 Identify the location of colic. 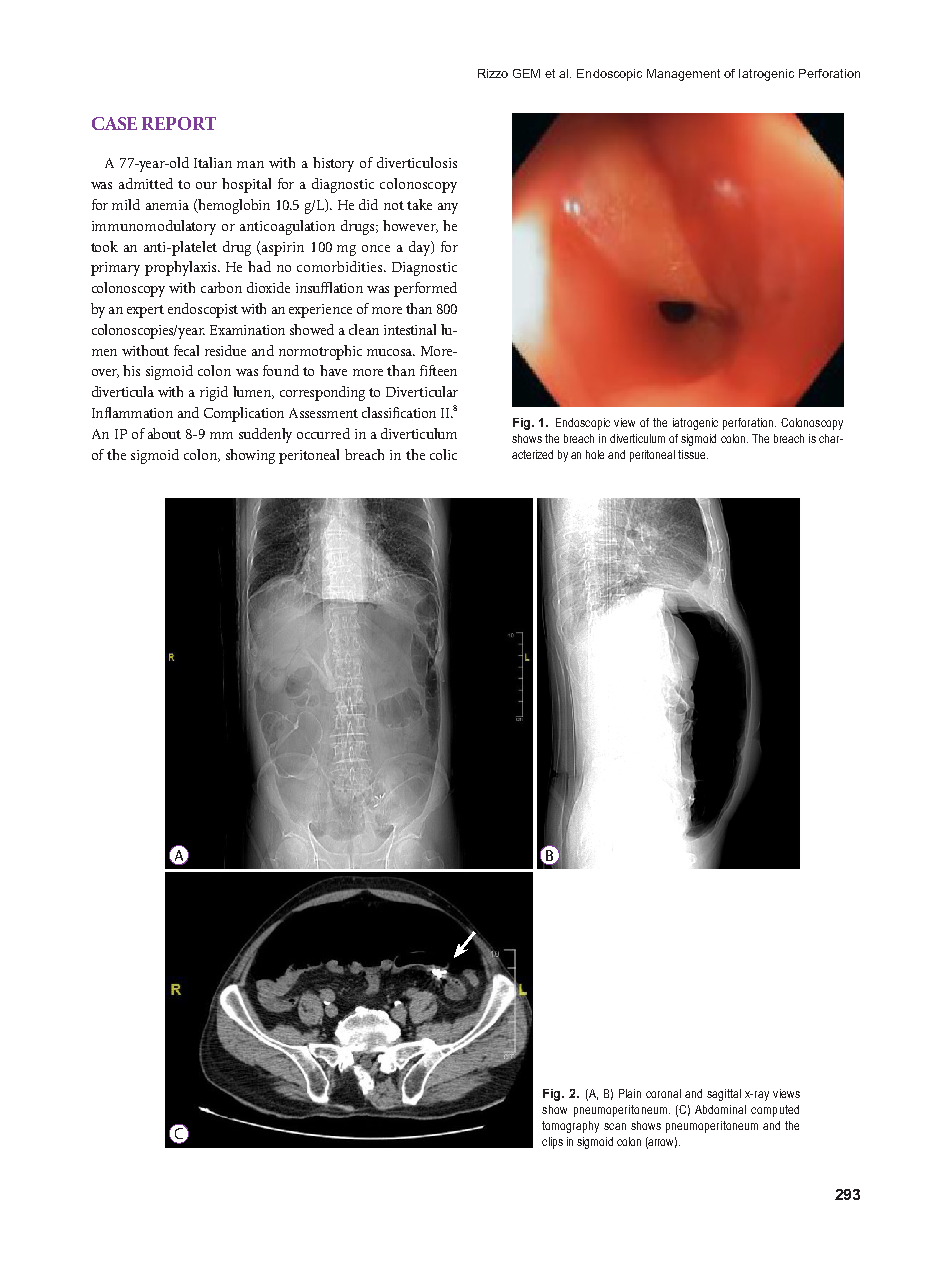
(443, 454).
